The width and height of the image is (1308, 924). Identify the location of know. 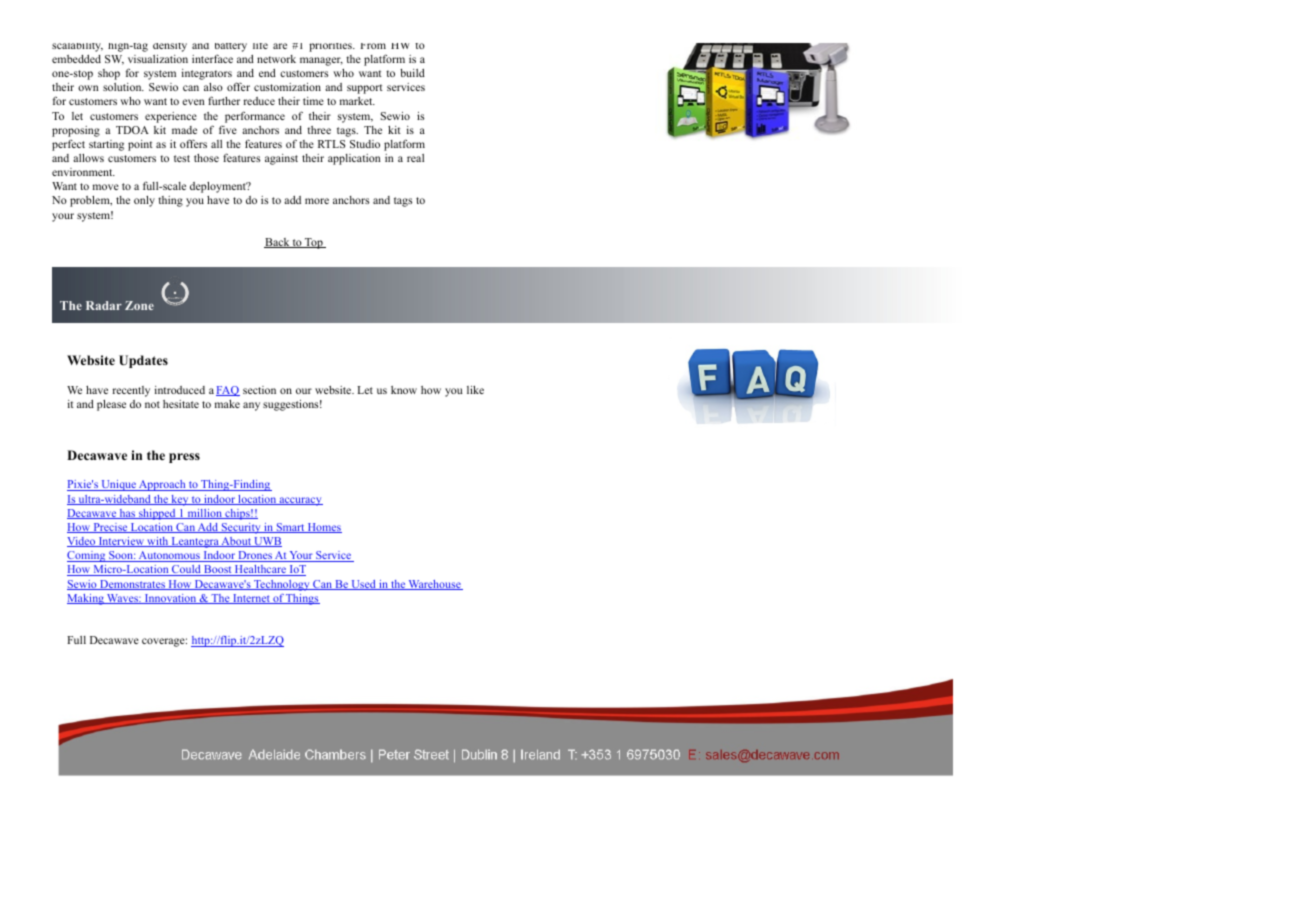
(404, 390).
